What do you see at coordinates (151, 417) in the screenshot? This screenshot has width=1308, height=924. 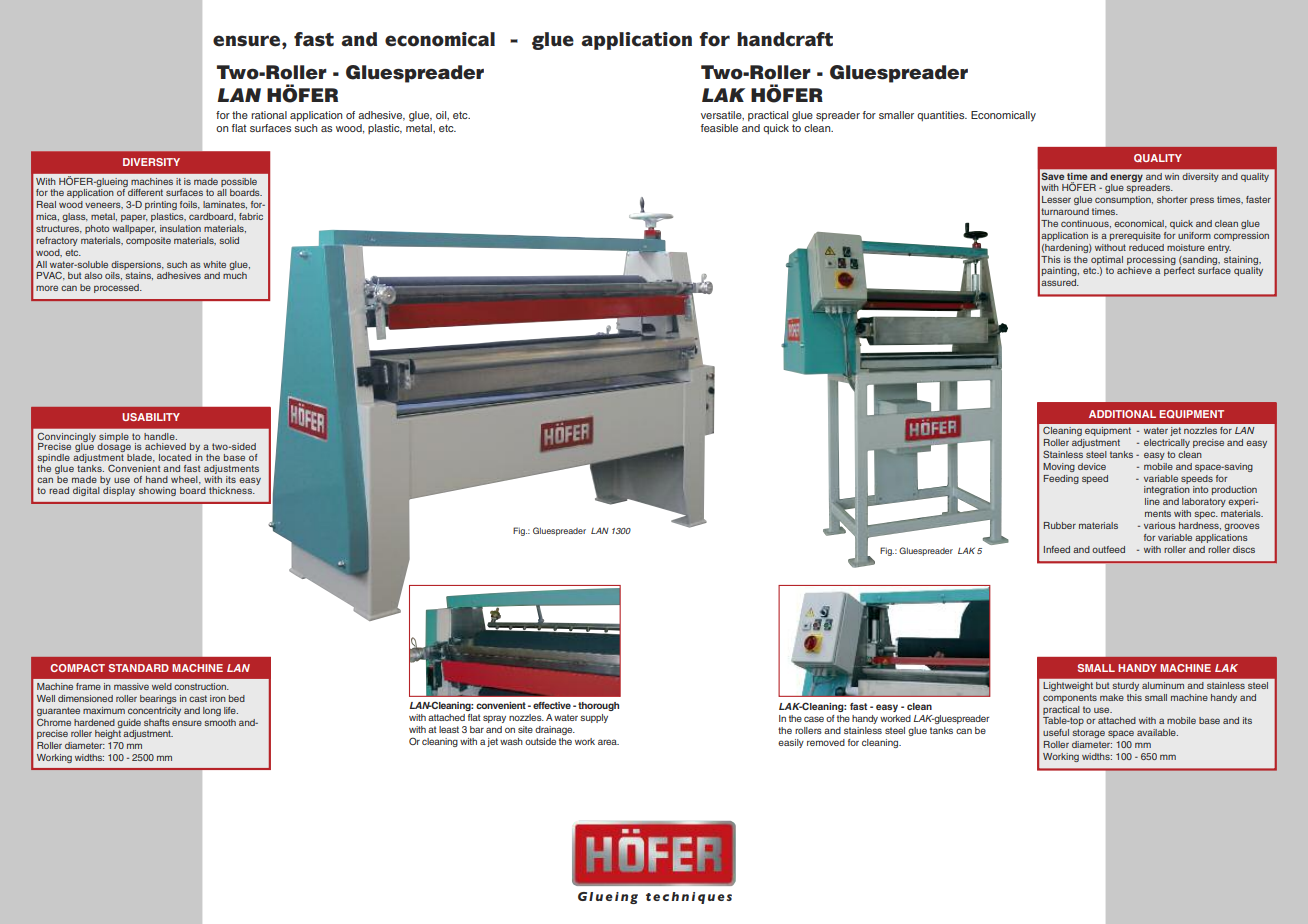 I see `USABILITY` at bounding box center [151, 417].
